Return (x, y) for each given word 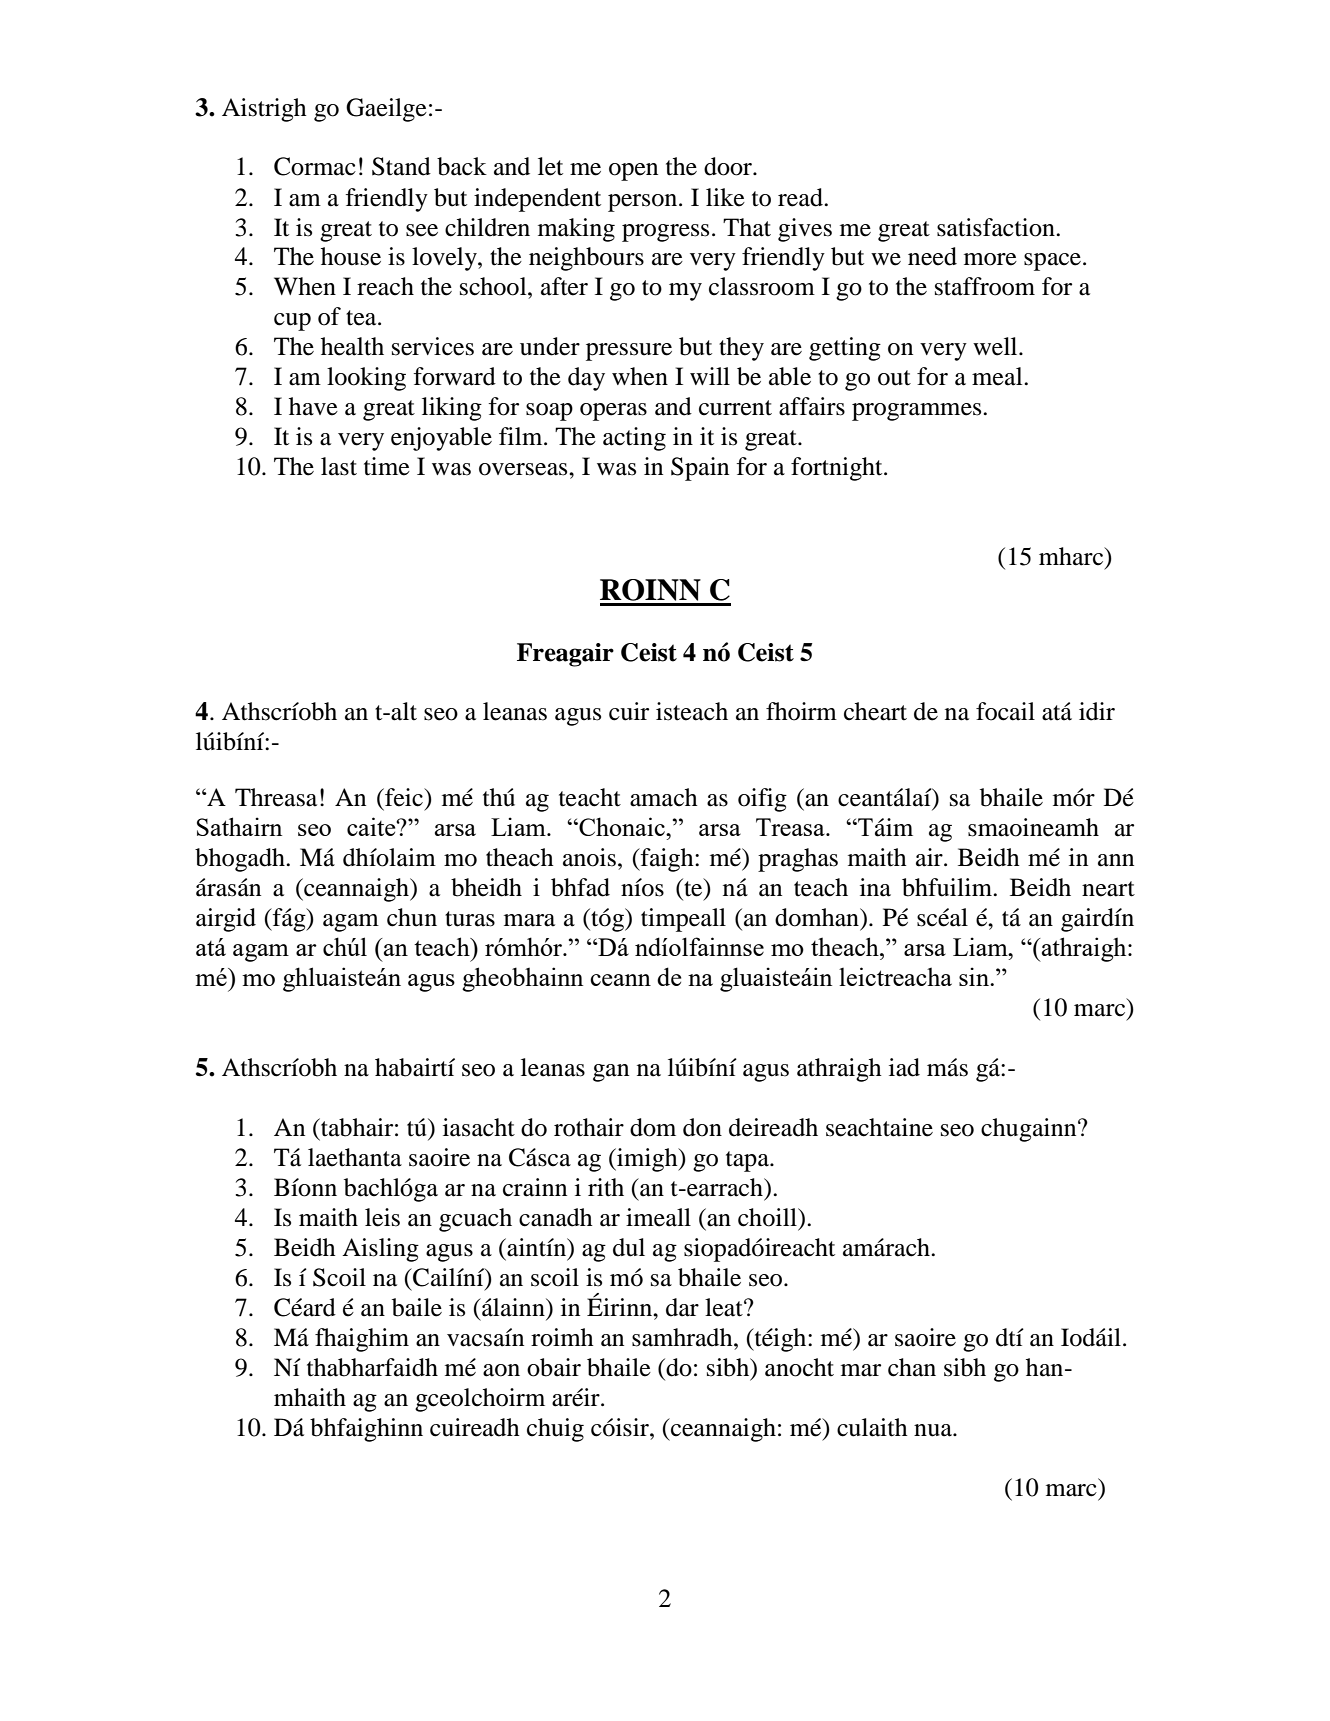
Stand (401, 166)
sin (975, 976)
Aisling (380, 1250)
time (387, 466)
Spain (700, 469)
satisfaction (997, 227)
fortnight (838, 469)
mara (529, 920)
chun (412, 917)
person (644, 203)
